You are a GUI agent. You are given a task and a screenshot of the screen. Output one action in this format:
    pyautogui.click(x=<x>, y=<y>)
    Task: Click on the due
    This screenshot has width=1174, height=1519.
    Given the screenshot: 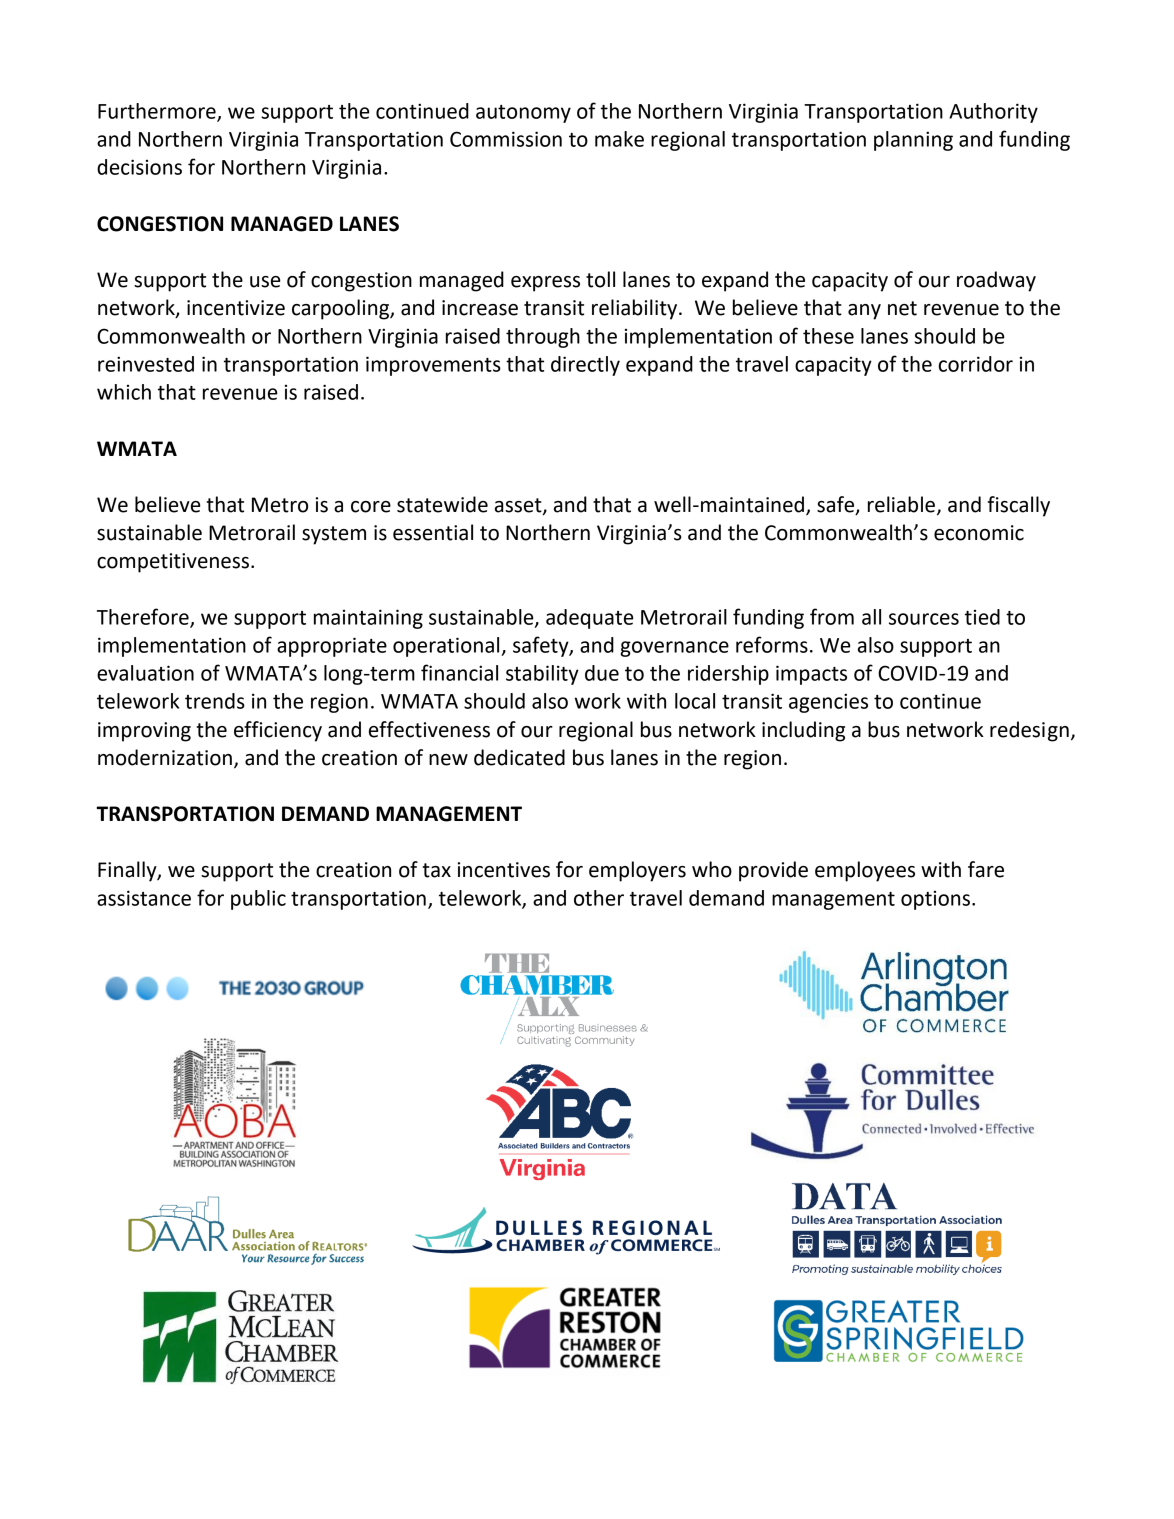 What is the action you would take?
    pyautogui.click(x=602, y=673)
